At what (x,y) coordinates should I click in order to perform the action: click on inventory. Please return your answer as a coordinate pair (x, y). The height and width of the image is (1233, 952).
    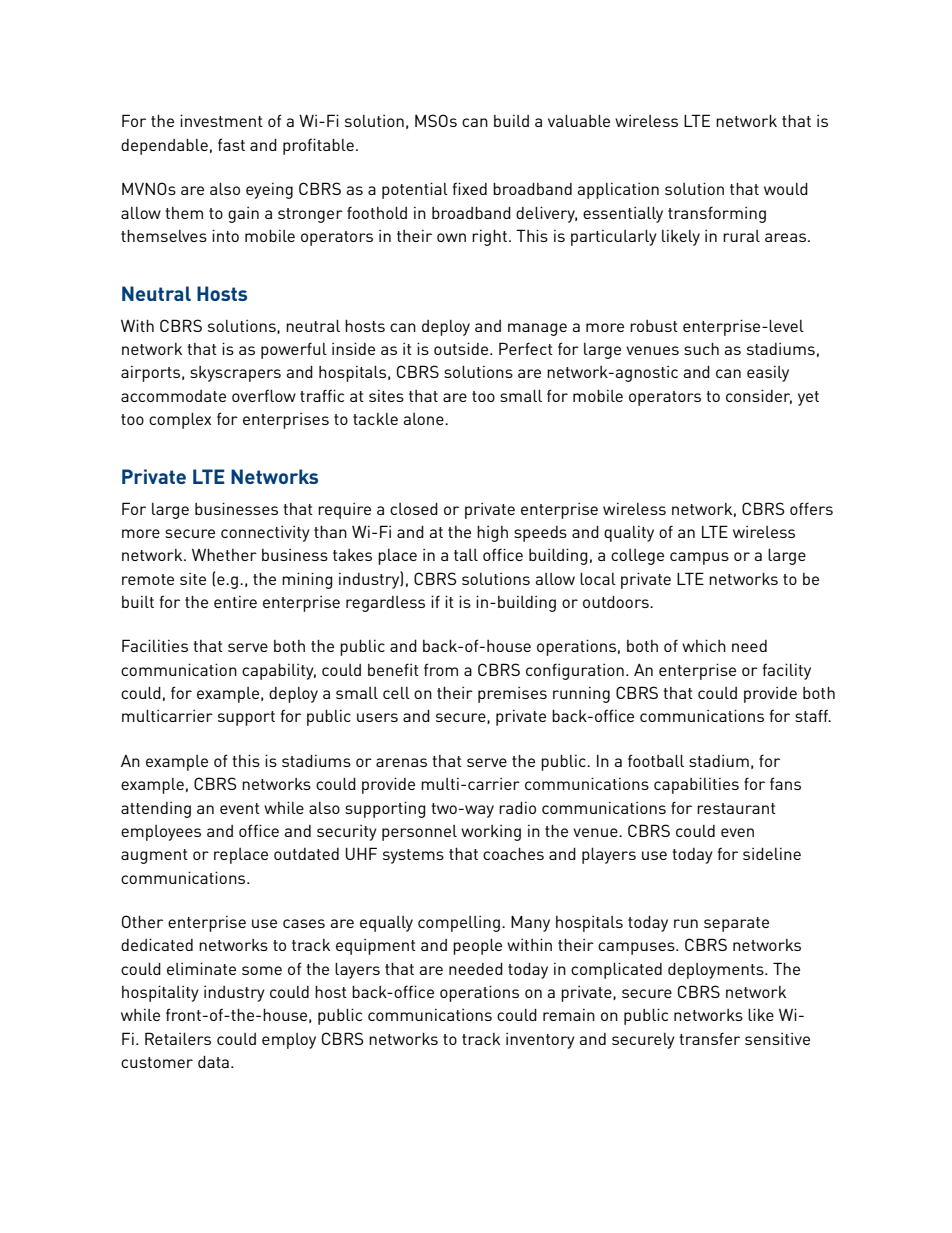
    Looking at the image, I should click on (540, 1041).
